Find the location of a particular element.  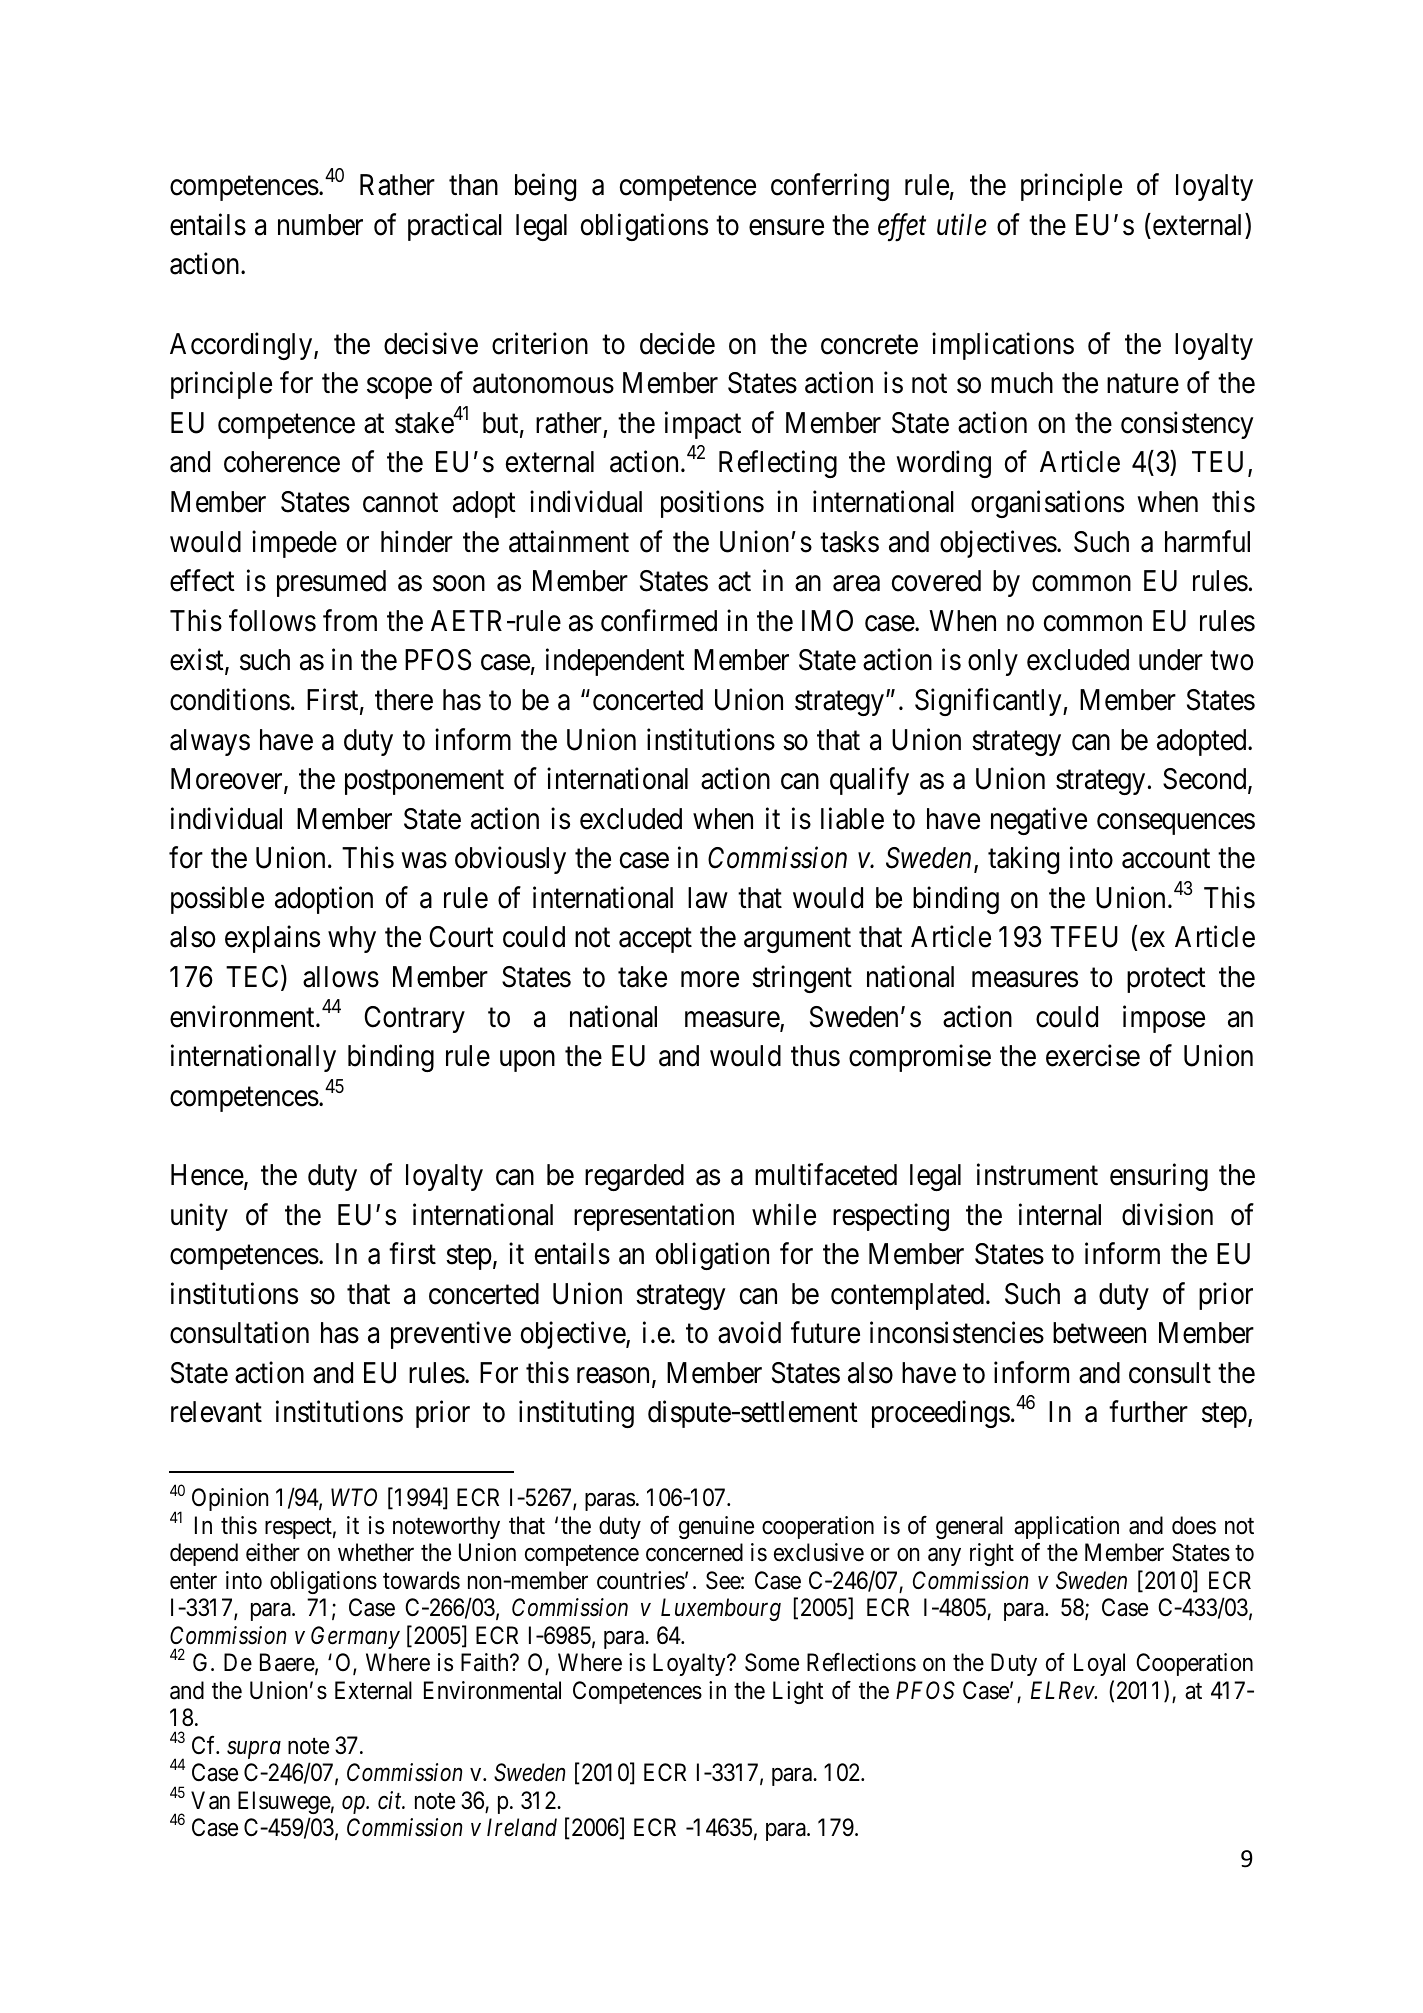

number is located at coordinates (320, 225).
